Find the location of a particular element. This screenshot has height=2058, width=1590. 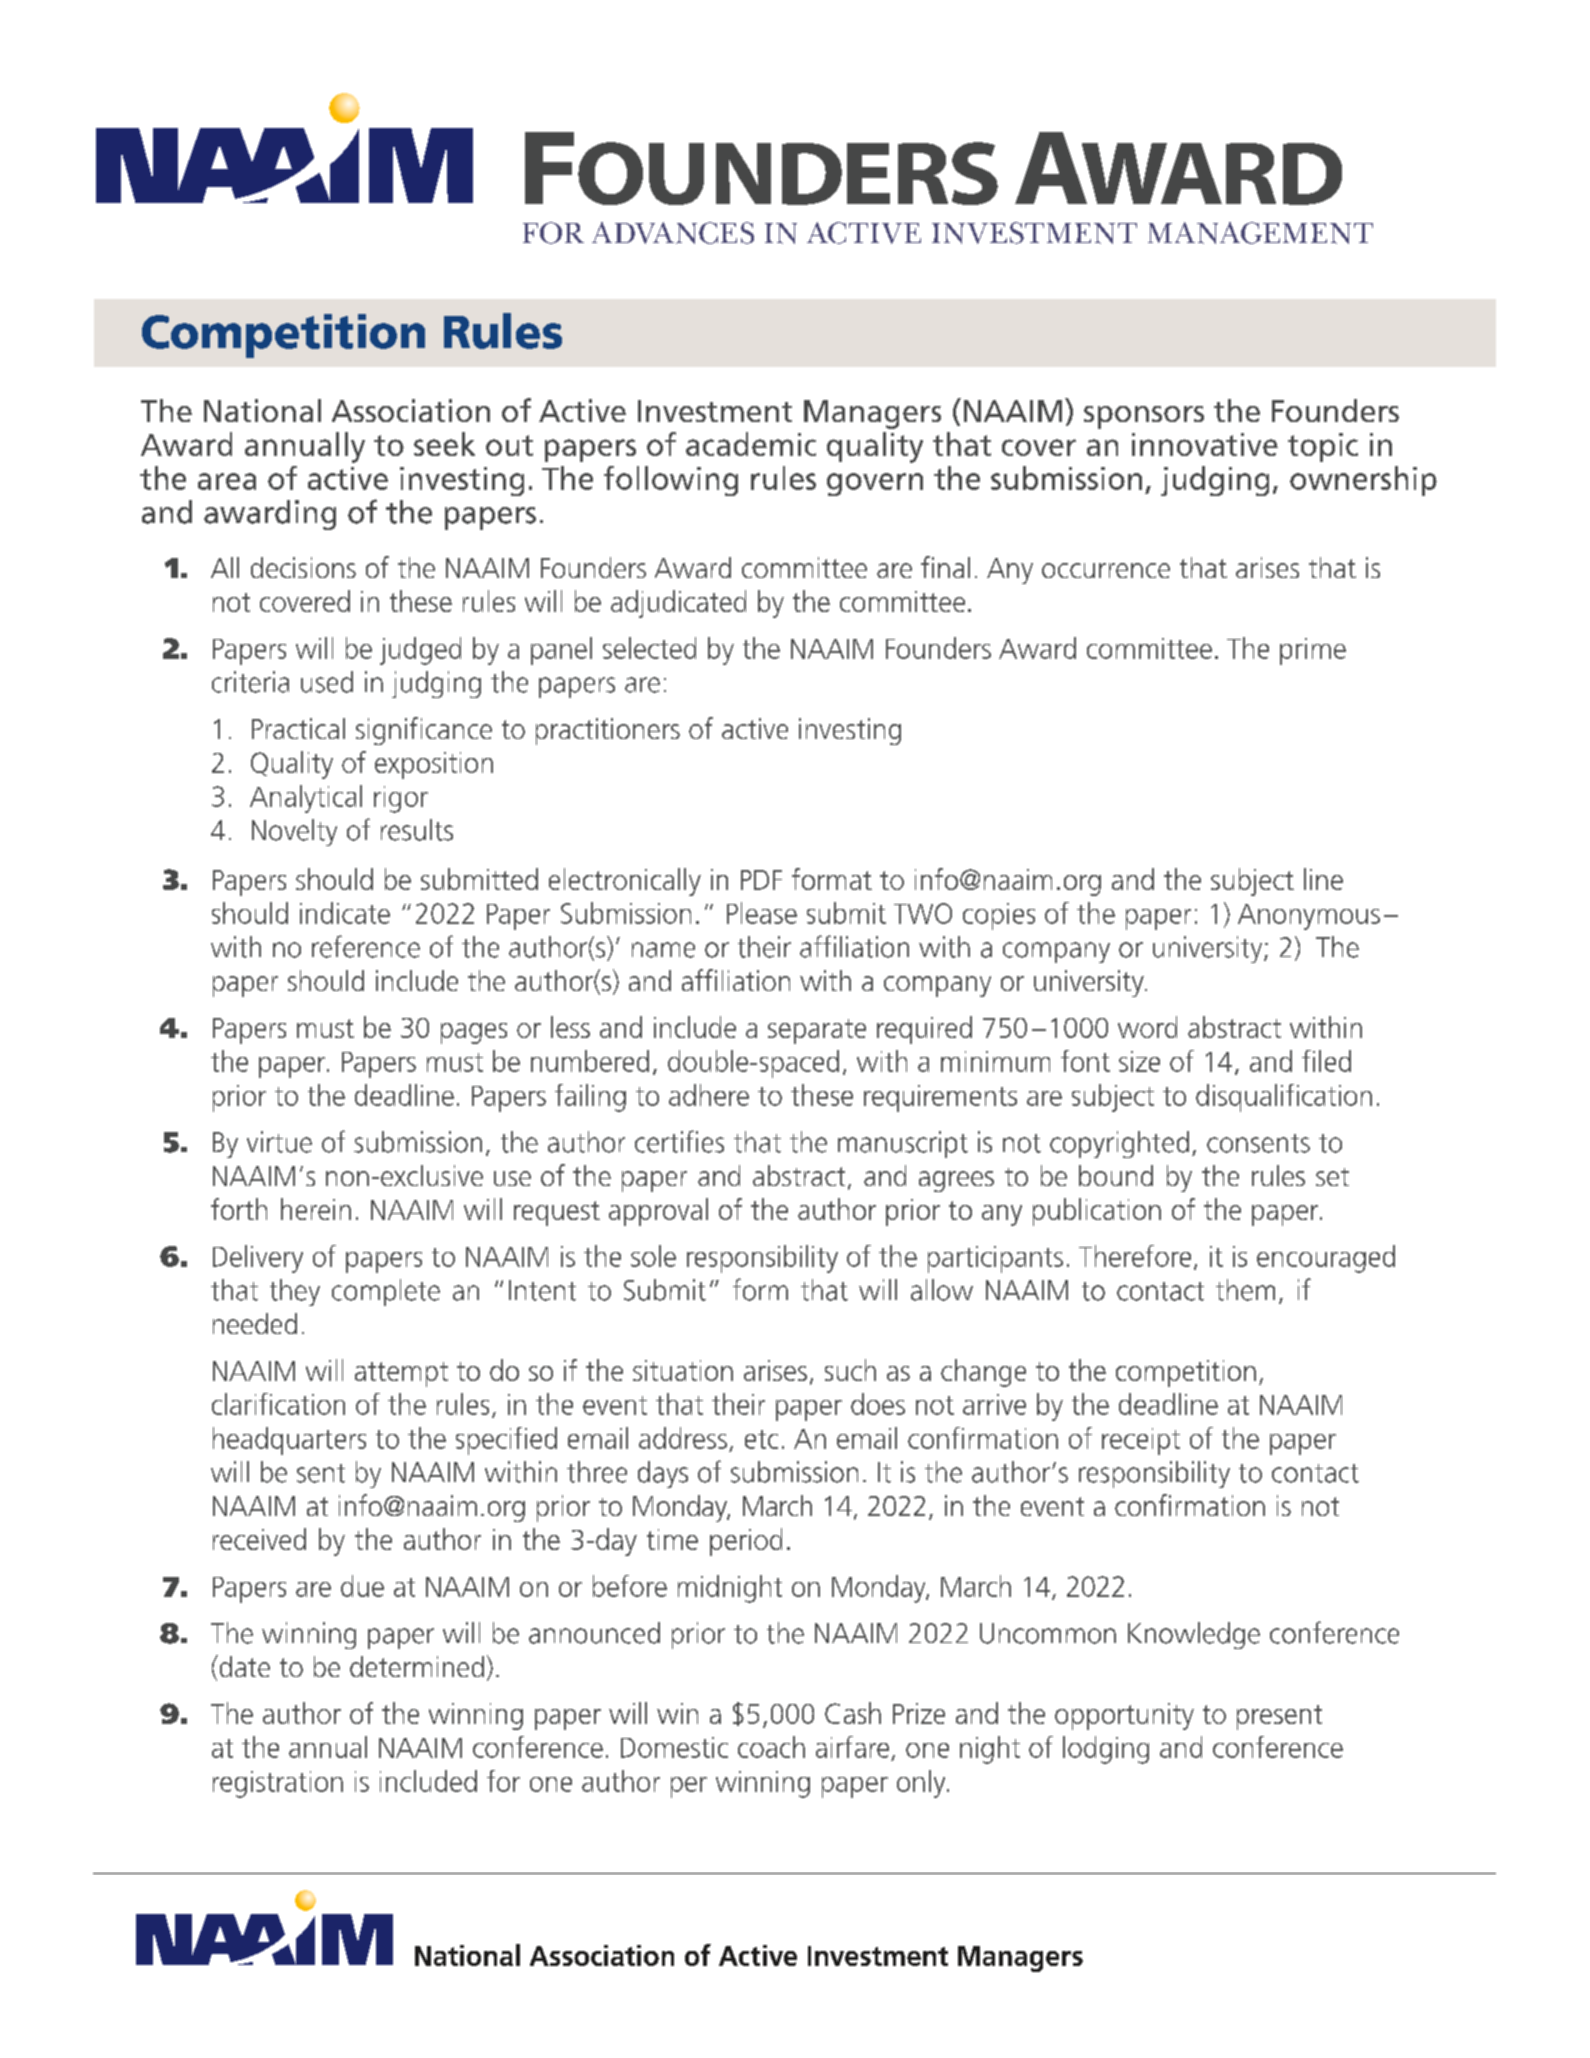

word is located at coordinates (1147, 1027).
